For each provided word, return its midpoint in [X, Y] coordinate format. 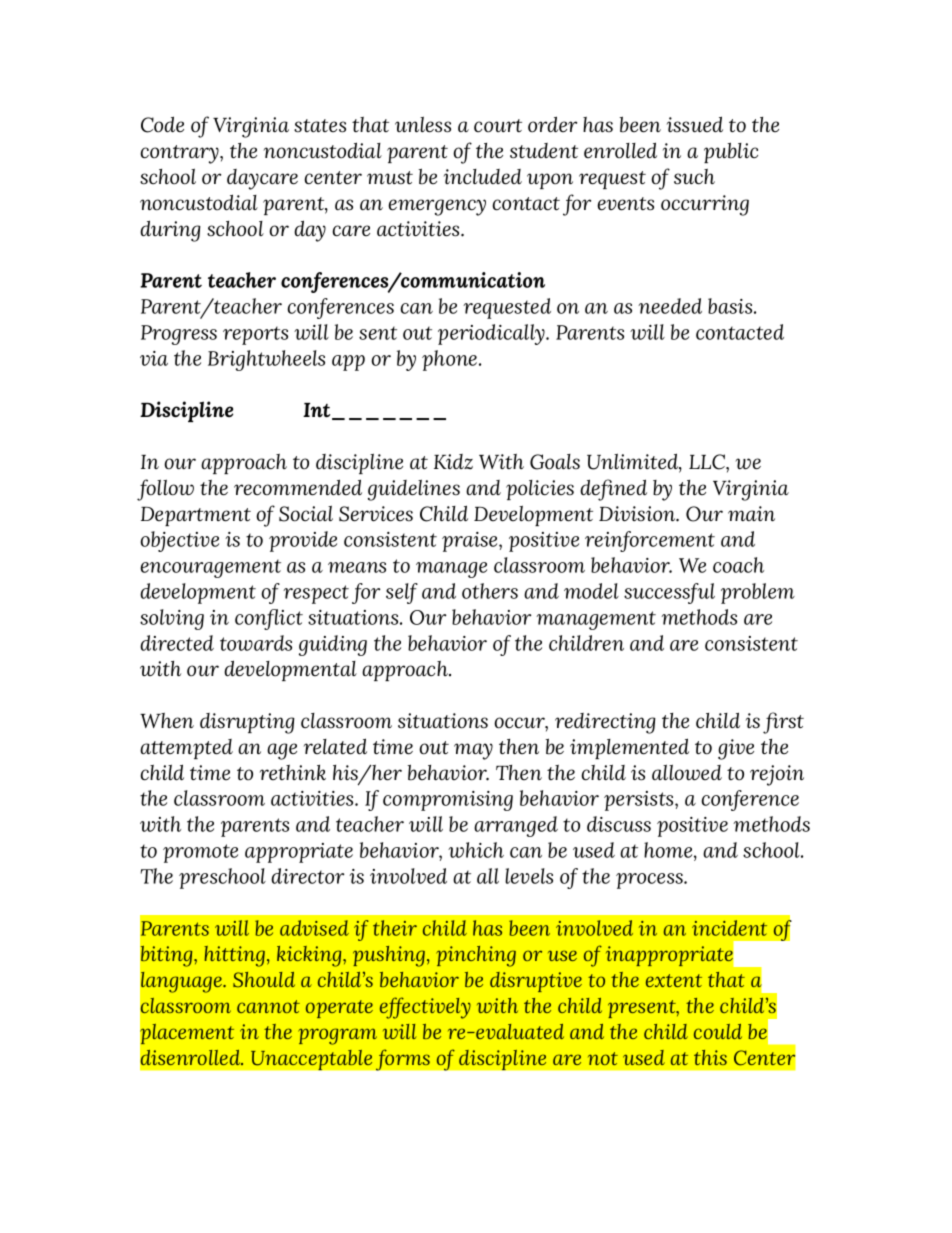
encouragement [210, 568]
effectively [425, 1008]
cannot [268, 1006]
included [483, 177]
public [731, 152]
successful [669, 593]
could [718, 1031]
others [490, 591]
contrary [180, 154]
